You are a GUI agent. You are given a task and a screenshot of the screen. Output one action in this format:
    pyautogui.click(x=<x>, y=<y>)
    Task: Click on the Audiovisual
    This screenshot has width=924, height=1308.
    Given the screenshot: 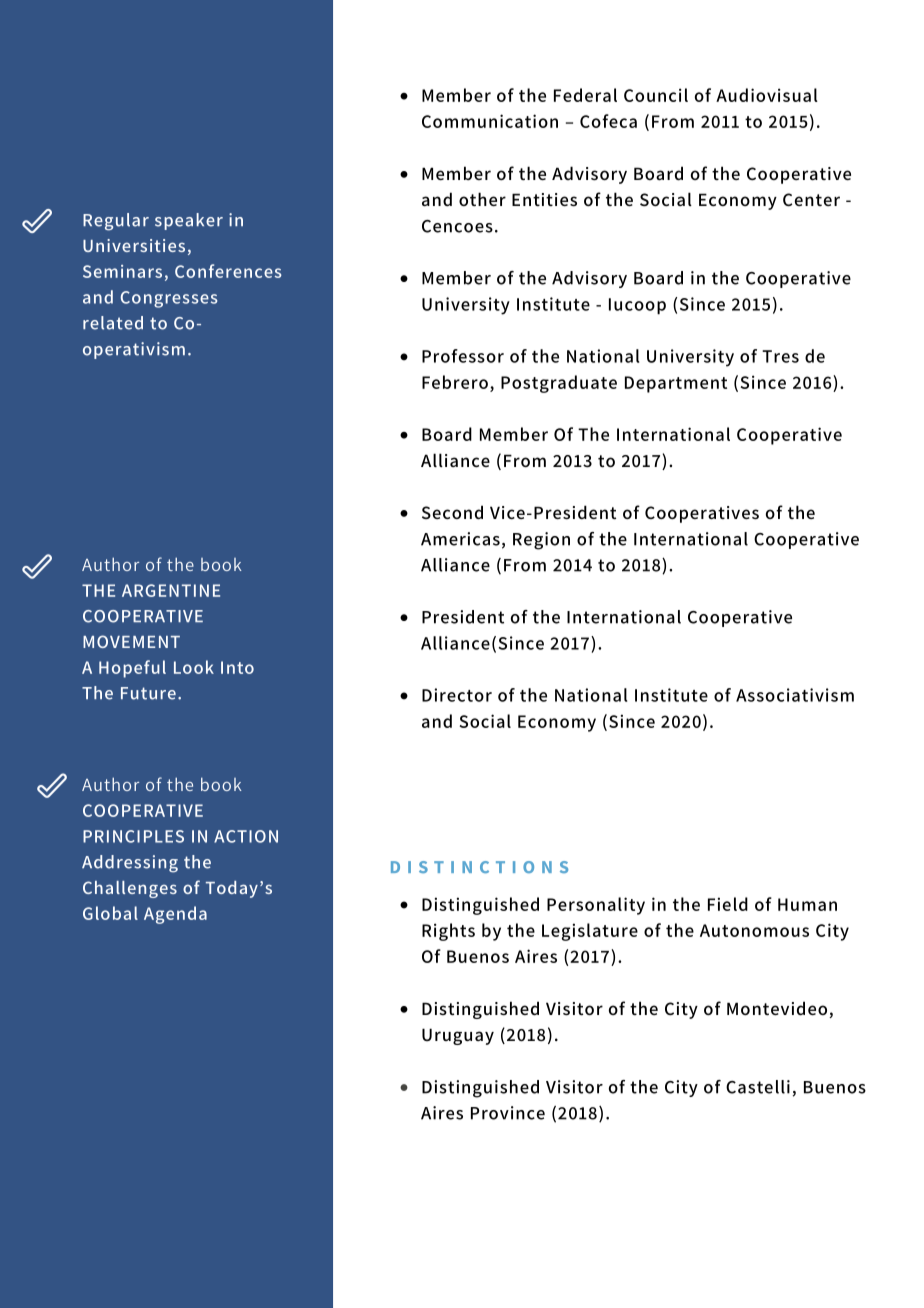 What is the action you would take?
    pyautogui.click(x=767, y=95)
